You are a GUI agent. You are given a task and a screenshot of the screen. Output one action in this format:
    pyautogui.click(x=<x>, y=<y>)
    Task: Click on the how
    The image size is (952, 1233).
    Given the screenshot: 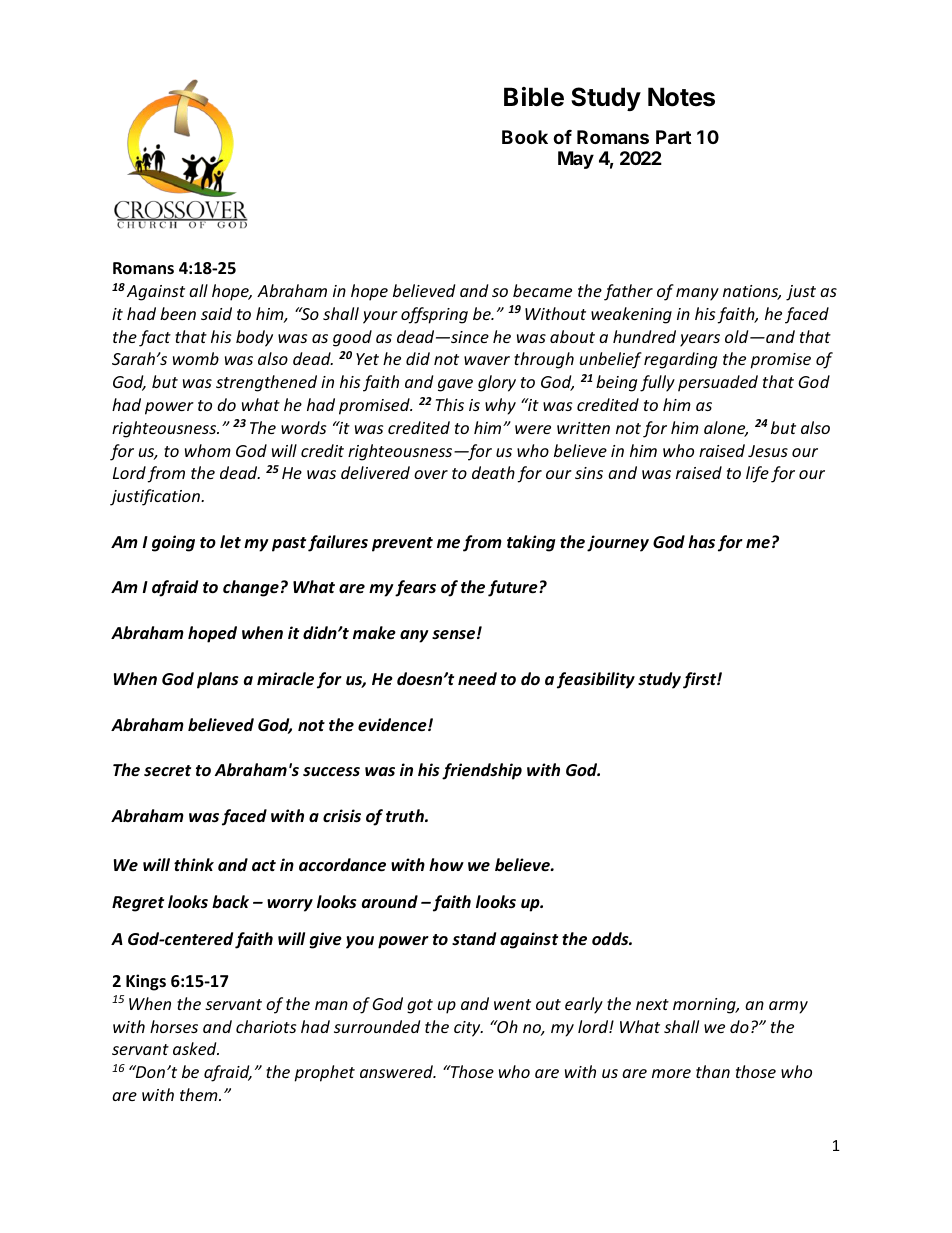 What is the action you would take?
    pyautogui.click(x=446, y=864)
